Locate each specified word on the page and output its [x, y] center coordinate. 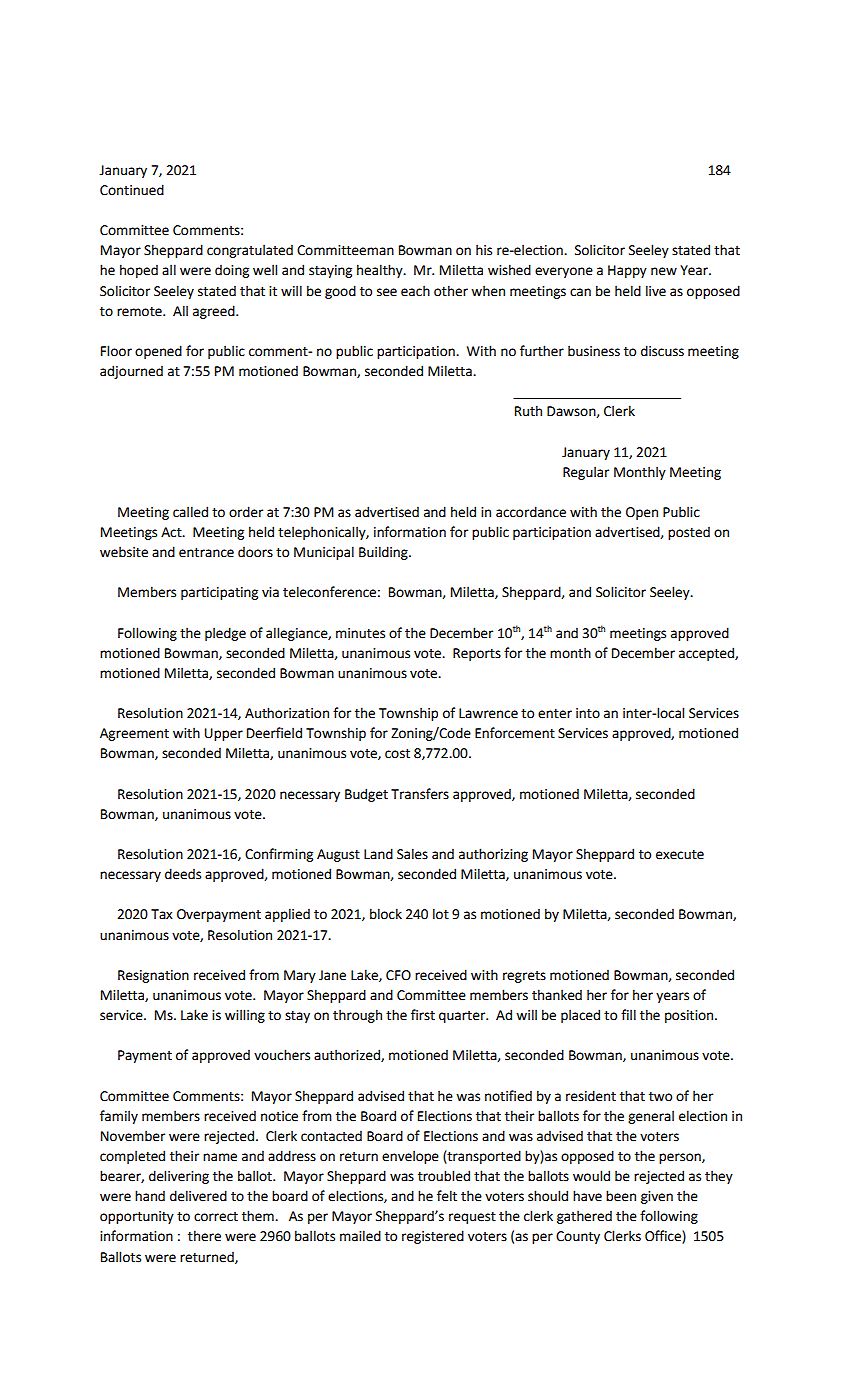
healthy [381, 271]
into [588, 713]
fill [628, 1014]
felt [447, 1196]
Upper [224, 734]
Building [384, 553]
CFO [398, 975]
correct [216, 1217]
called [190, 512]
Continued [132, 190]
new [664, 271]
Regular [586, 473]
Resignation [153, 976]
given [657, 1197]
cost [397, 754]
